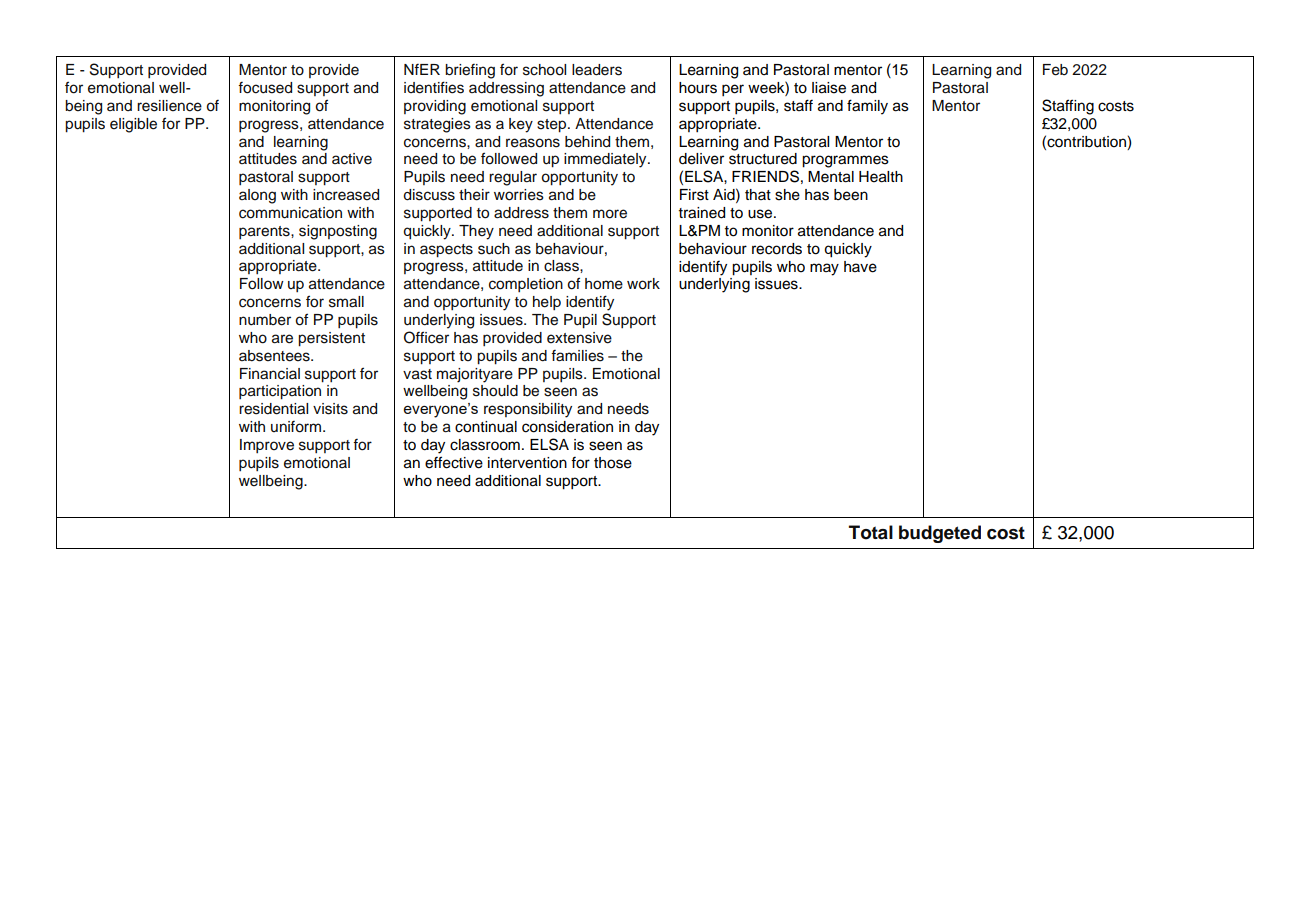  What do you see at coordinates (860, 267) in the screenshot?
I see `have` at bounding box center [860, 267].
